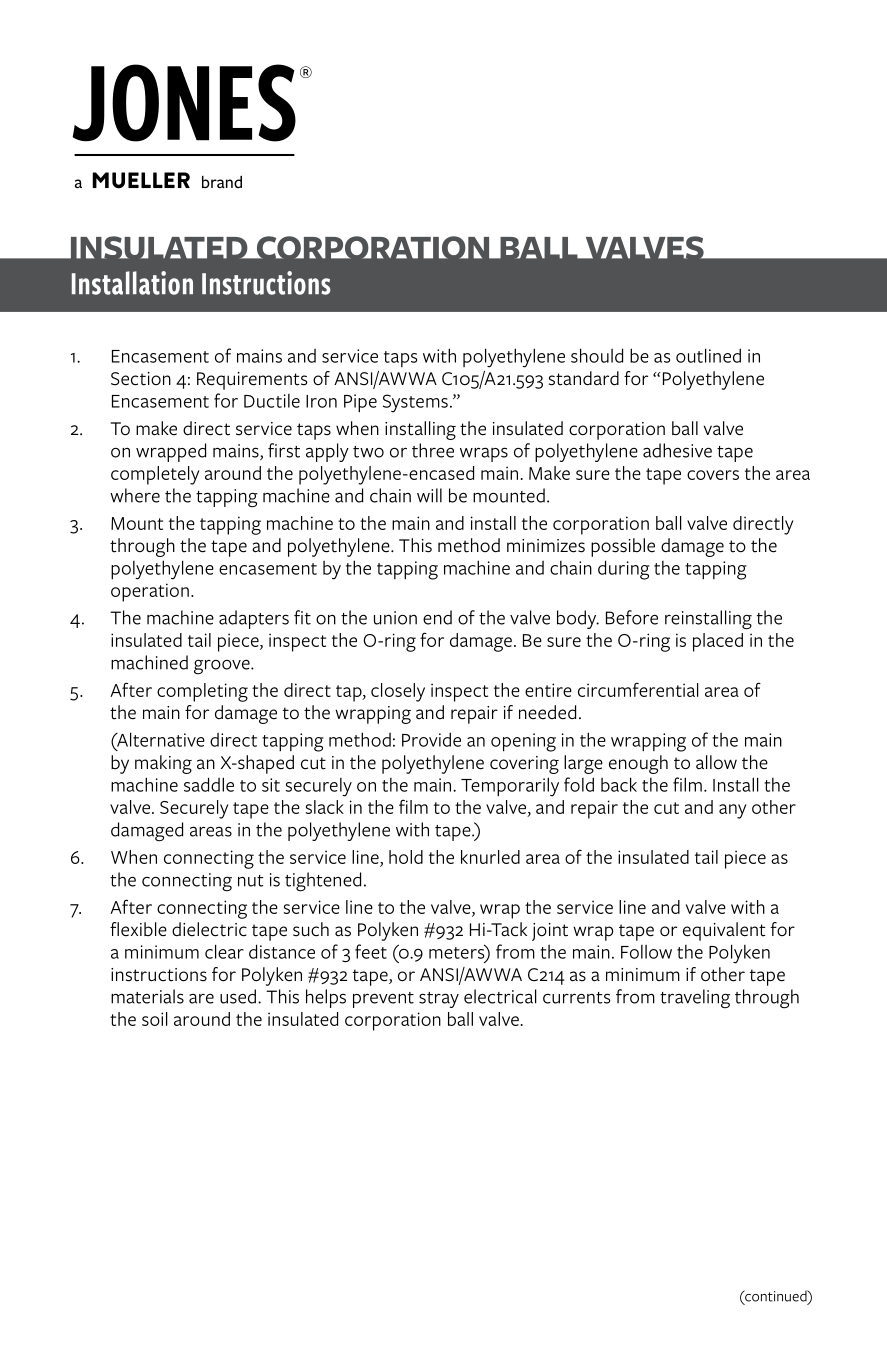 The height and width of the page is (1372, 887). Describe the element at coordinates (415, 403) in the page. I see `Systems` at that location.
